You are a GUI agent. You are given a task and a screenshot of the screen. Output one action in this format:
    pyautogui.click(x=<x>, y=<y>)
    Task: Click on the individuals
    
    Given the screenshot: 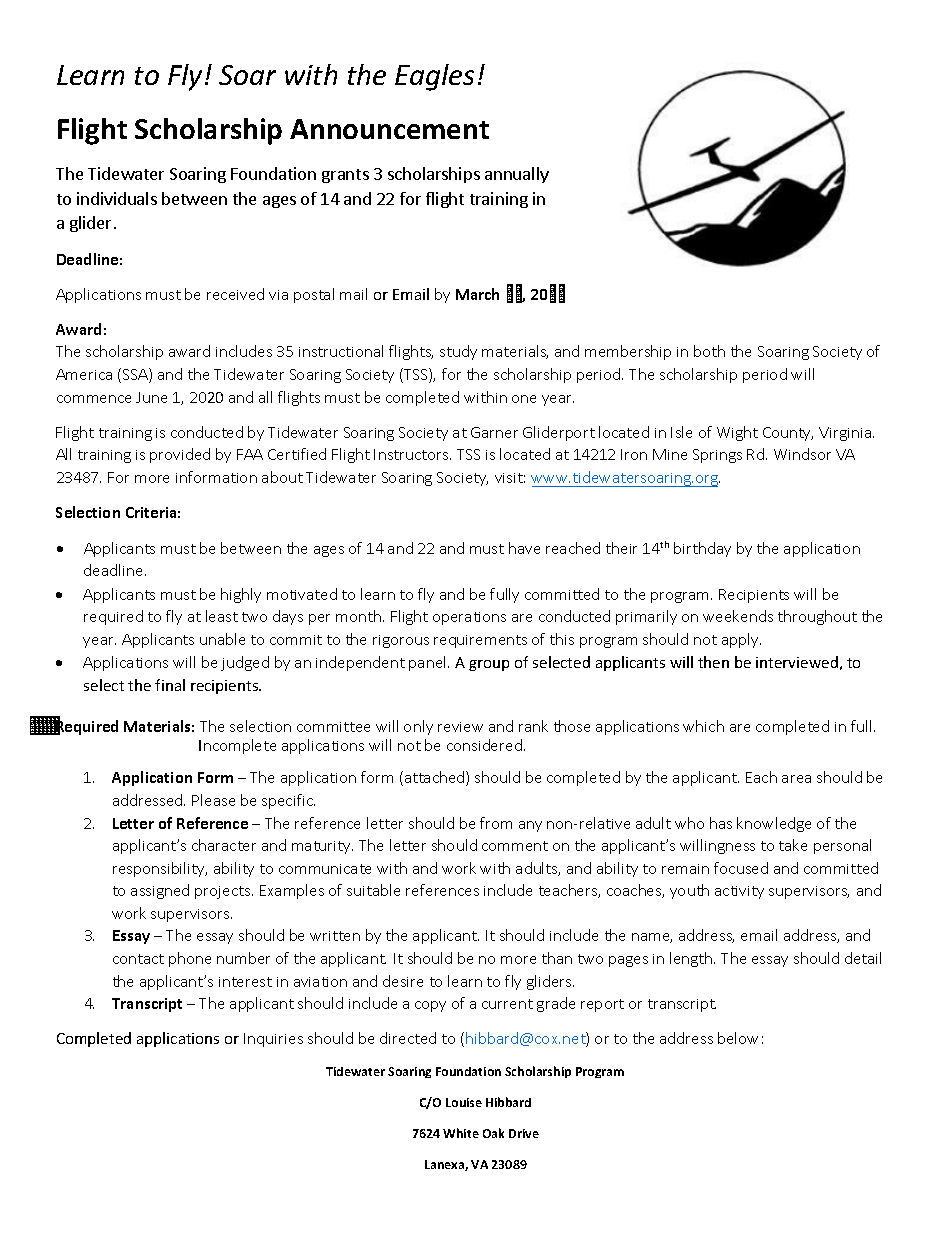 What is the action you would take?
    pyautogui.click(x=117, y=198)
